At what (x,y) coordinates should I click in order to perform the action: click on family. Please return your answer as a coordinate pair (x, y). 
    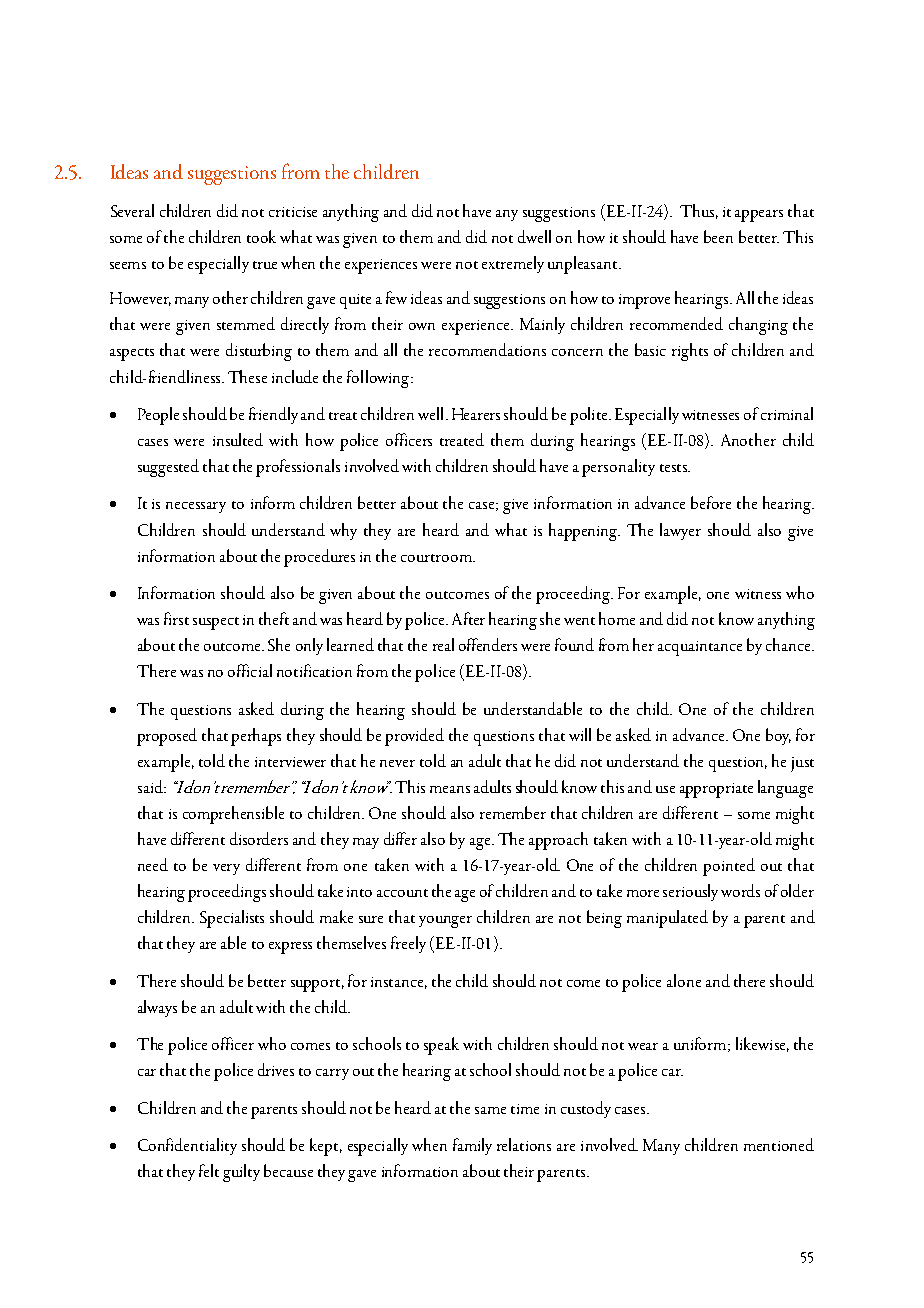
    Looking at the image, I should click on (472, 1146).
